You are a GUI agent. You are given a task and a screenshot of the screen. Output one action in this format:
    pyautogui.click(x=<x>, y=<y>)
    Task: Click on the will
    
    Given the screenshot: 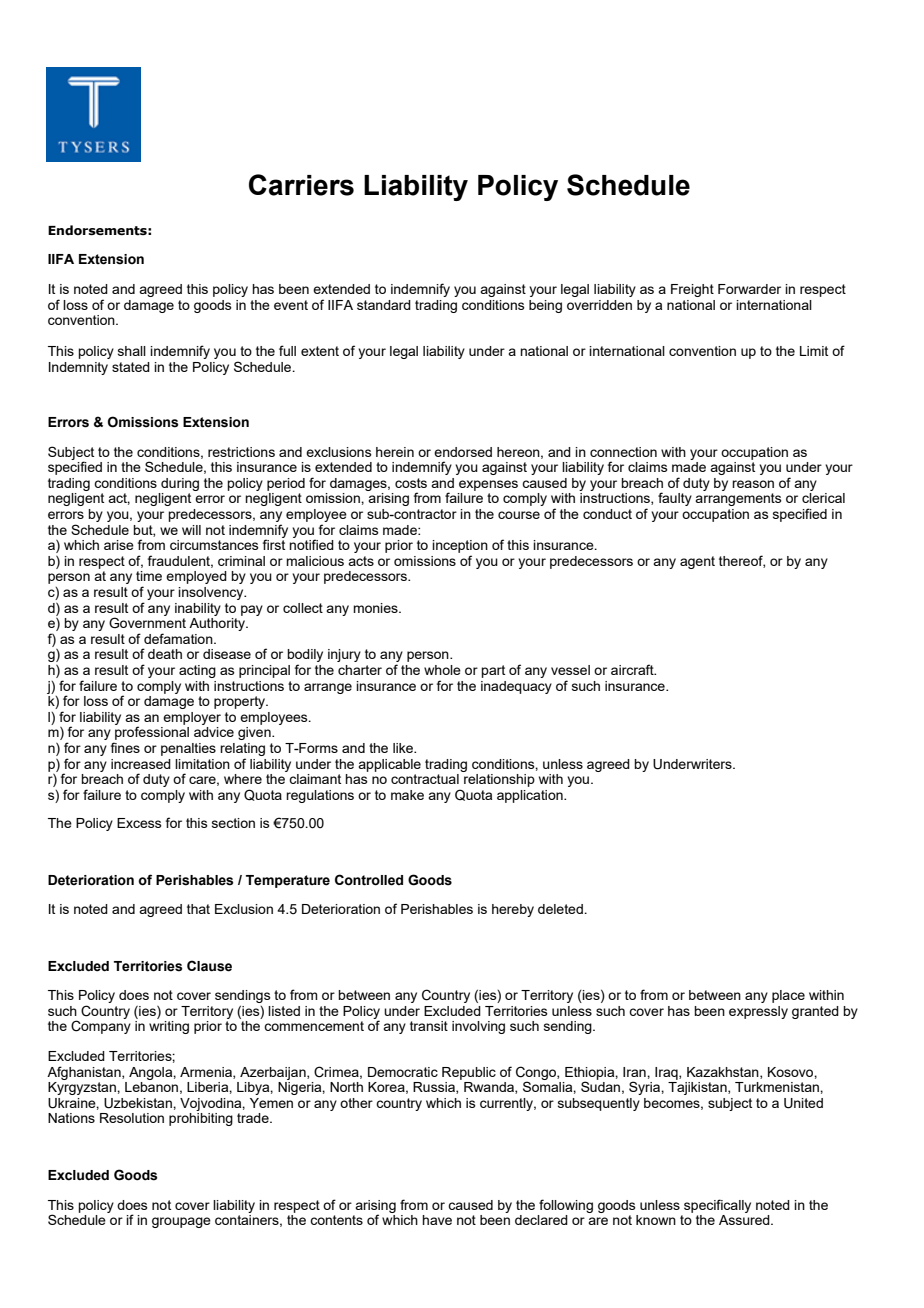 What is the action you would take?
    pyautogui.click(x=191, y=530)
